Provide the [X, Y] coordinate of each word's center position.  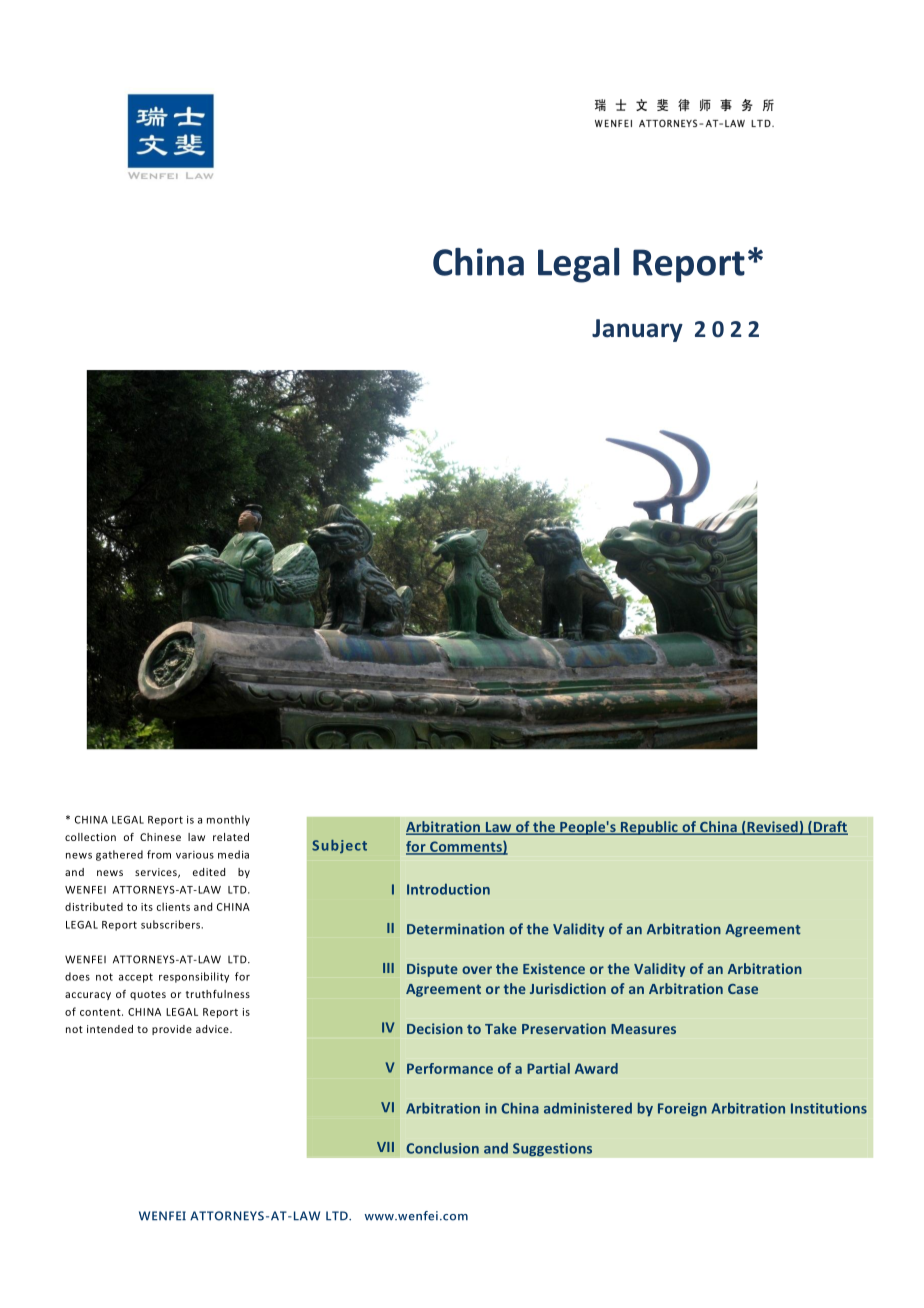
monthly [228, 820]
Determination [455, 929]
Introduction [448, 889]
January [637, 330]
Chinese [160, 837]
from [159, 854]
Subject [339, 846]
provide [172, 1030]
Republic [649, 828]
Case [743, 989]
